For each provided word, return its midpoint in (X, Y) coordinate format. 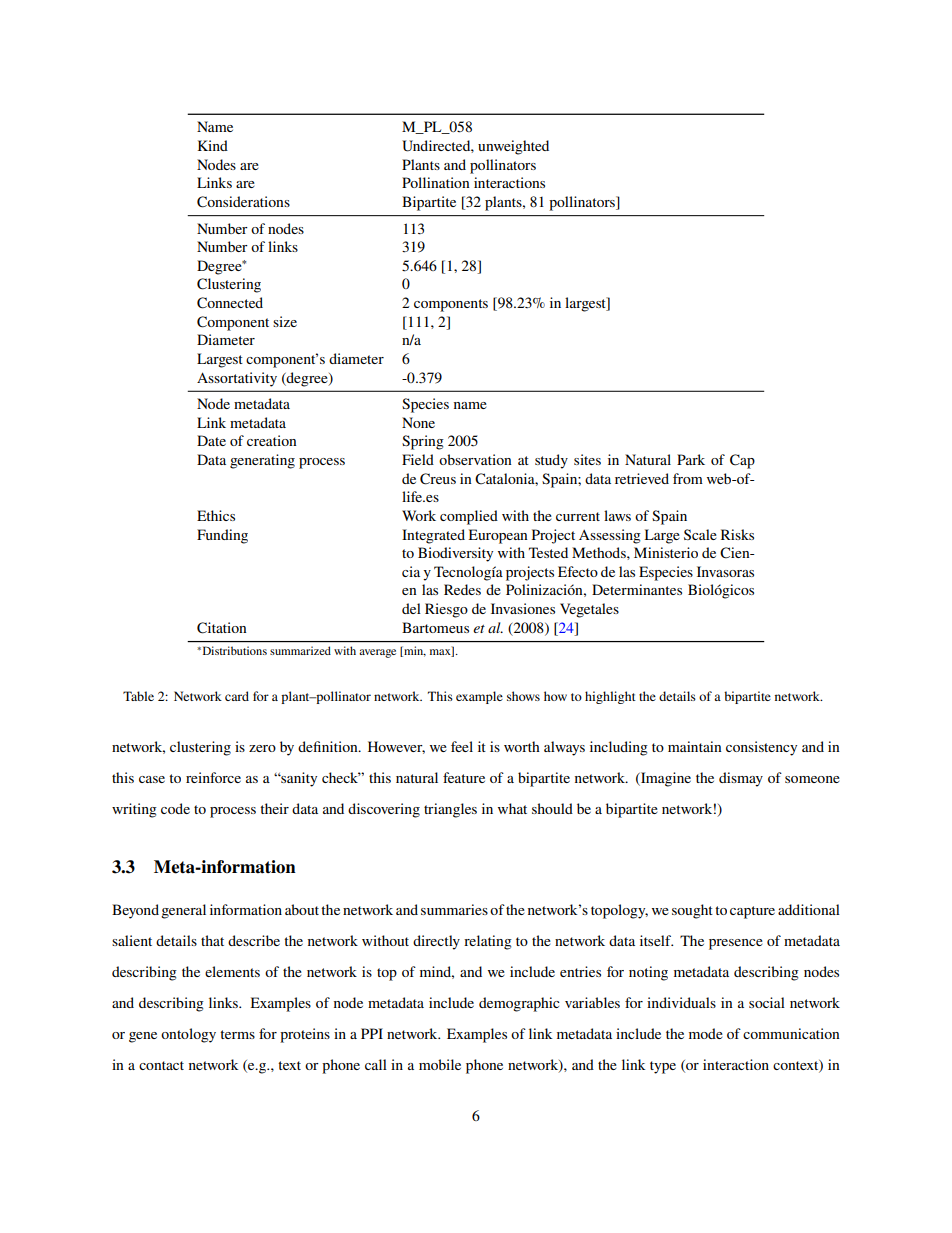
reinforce (213, 777)
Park (691, 459)
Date (211, 440)
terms (237, 1034)
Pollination (436, 182)
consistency (761, 748)
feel (462, 746)
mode (706, 1033)
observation (475, 459)
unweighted (513, 147)
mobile (440, 1064)
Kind (213, 145)
